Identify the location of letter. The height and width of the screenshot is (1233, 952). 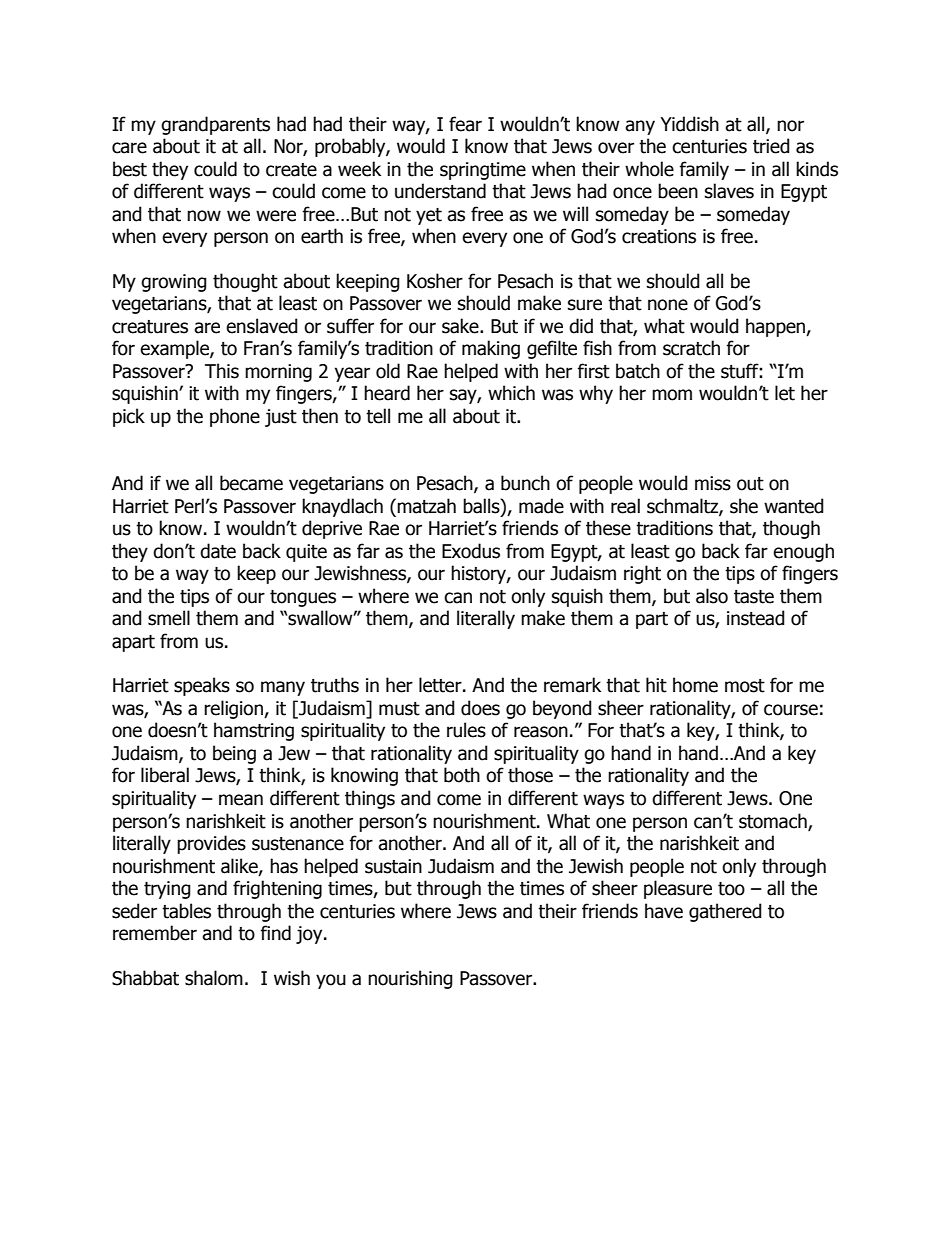
(441, 685).
